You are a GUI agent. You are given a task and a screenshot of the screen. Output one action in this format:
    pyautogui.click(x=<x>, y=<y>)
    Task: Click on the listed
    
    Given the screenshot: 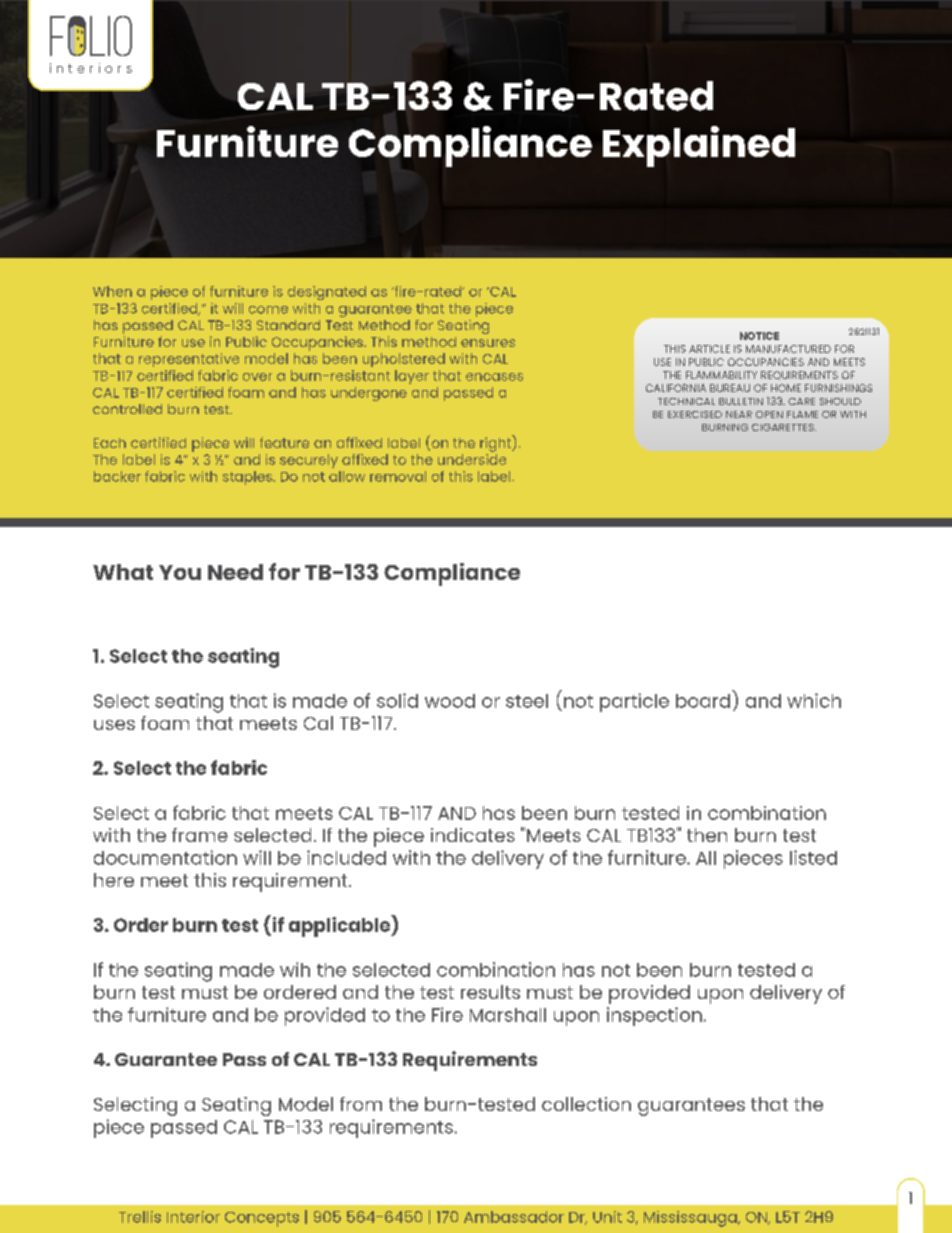 What is the action you would take?
    pyautogui.click(x=813, y=857)
